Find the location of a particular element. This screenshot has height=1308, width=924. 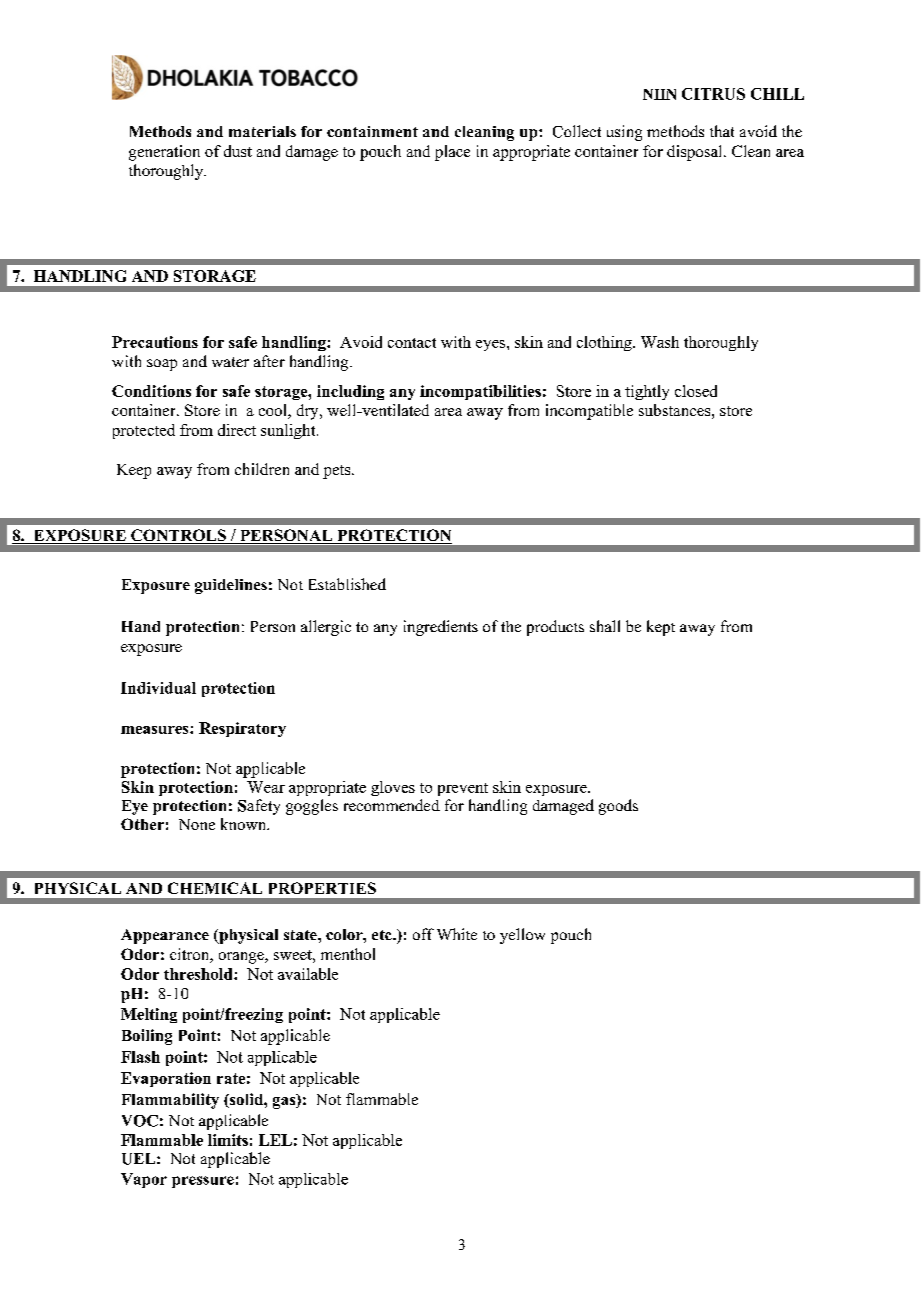

children is located at coordinates (262, 469).
